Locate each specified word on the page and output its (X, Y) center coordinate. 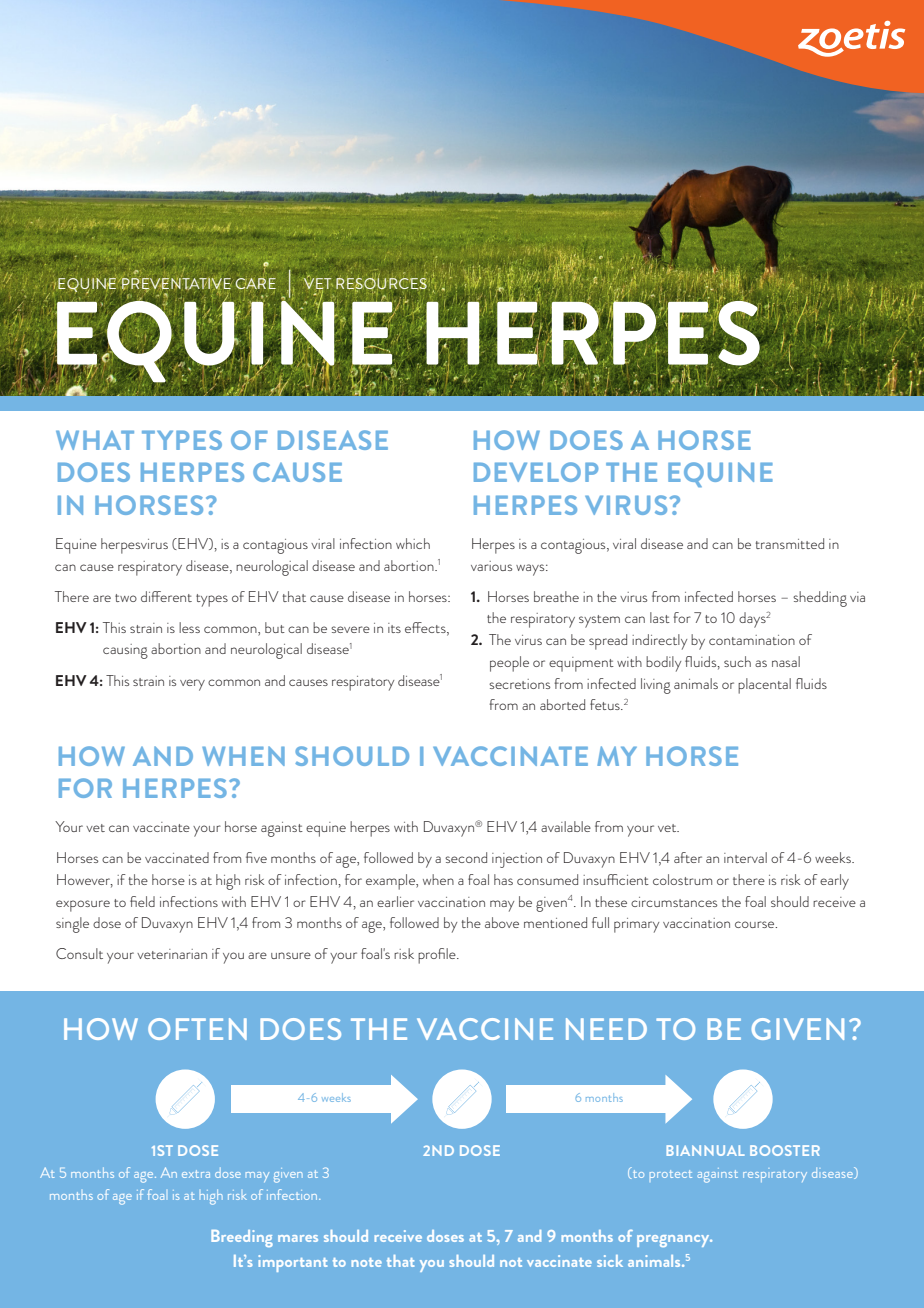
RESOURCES (382, 284)
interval (745, 857)
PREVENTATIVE (175, 284)
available (566, 826)
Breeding (242, 1238)
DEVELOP (536, 472)
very (192, 685)
